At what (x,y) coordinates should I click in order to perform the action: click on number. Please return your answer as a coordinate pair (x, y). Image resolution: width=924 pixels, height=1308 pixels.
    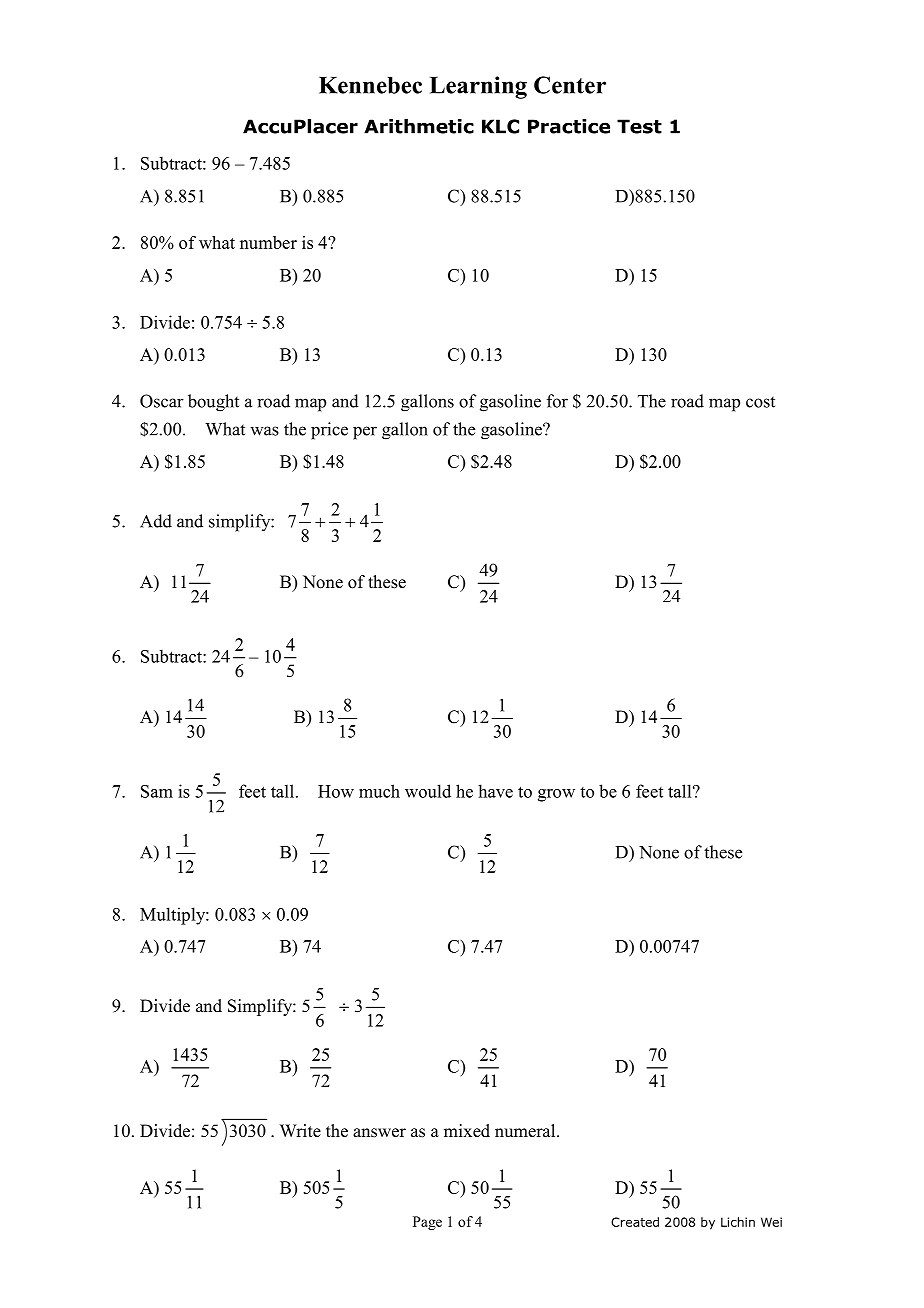
    Looking at the image, I should click on (268, 242).
